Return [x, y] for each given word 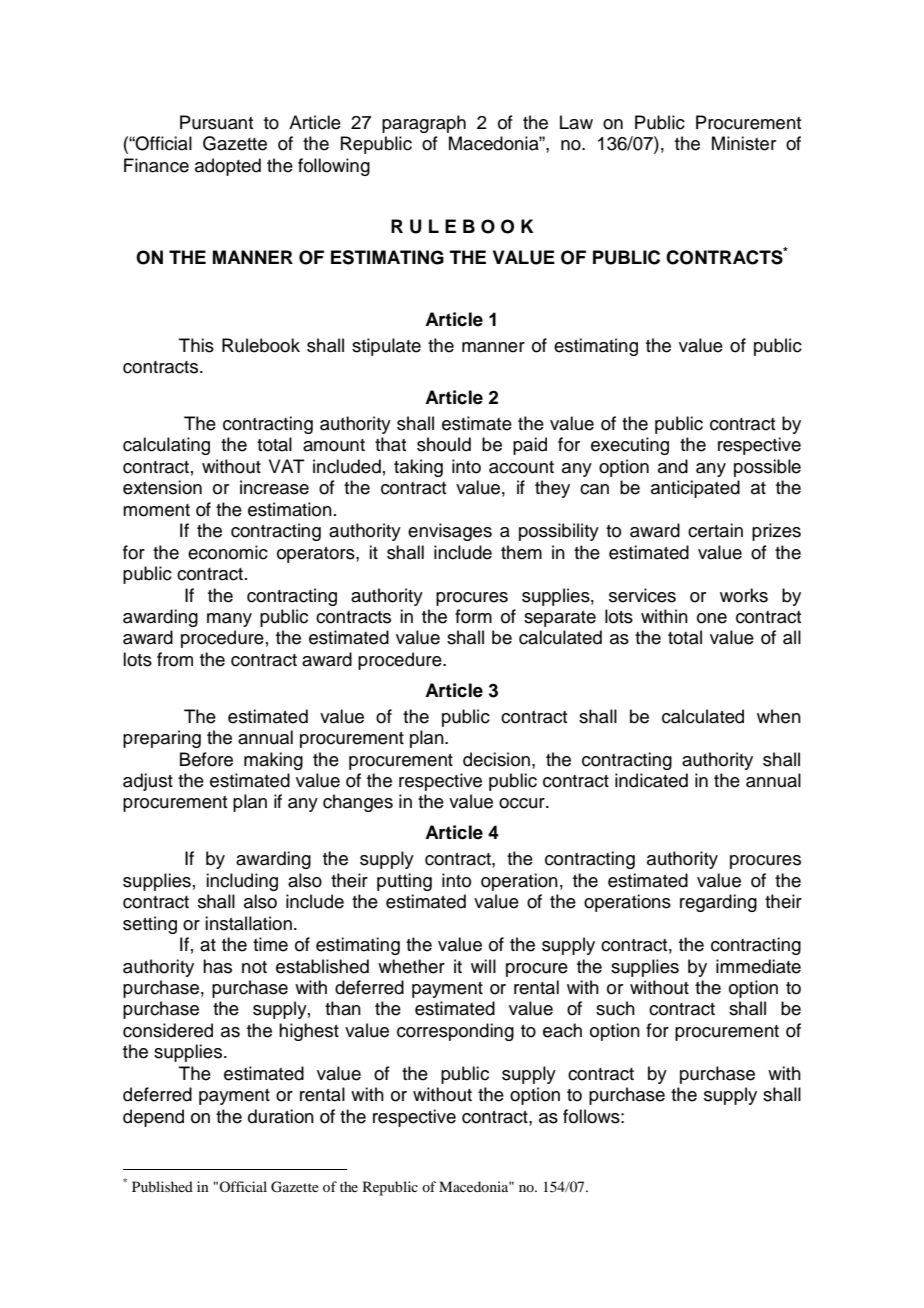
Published [162, 1186]
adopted [228, 167]
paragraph [424, 124]
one [712, 618]
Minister [744, 143]
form [473, 616]
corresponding [455, 1032]
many [229, 620]
